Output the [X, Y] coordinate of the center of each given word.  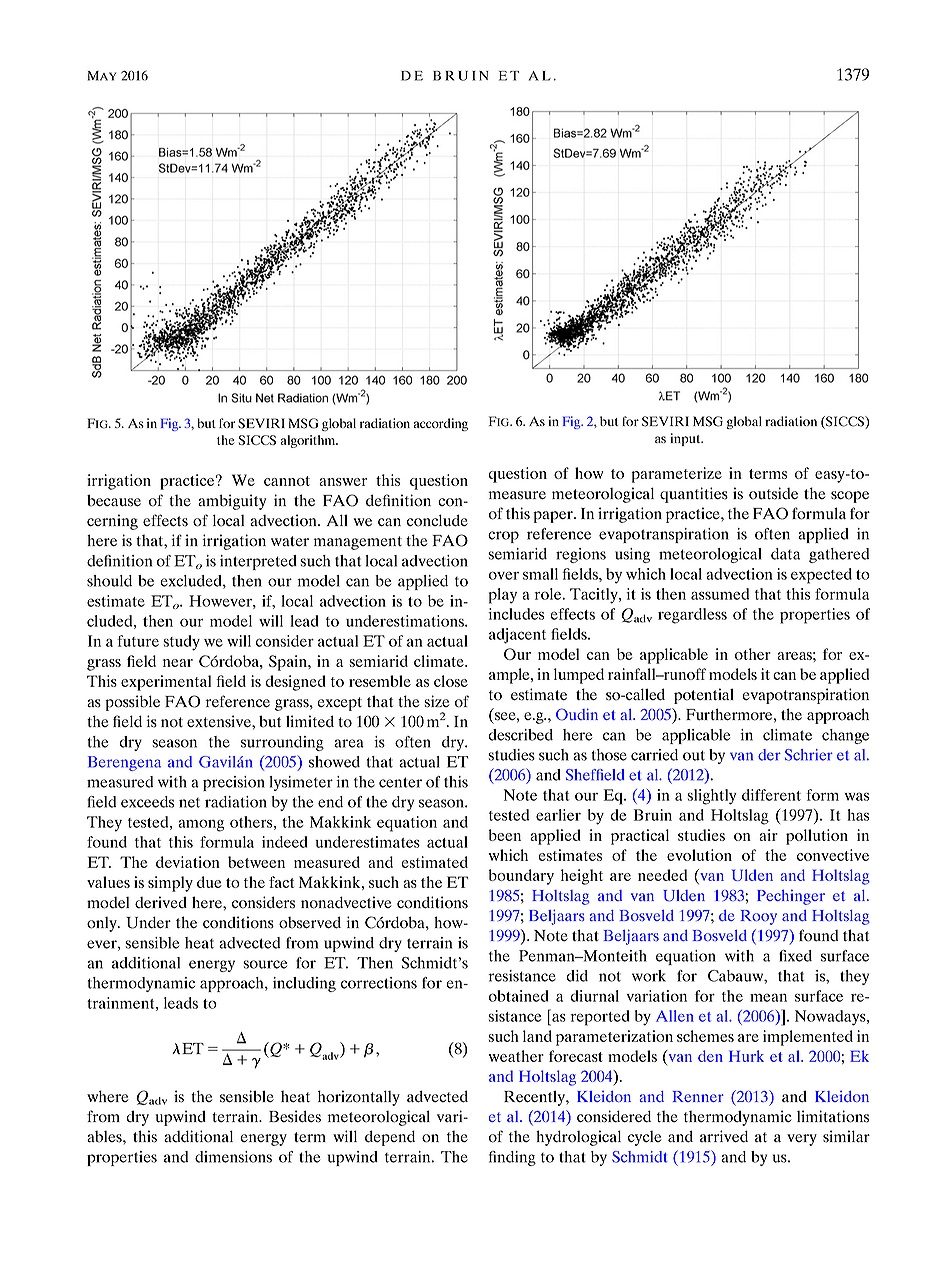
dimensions [233, 1157]
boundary [521, 877]
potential [704, 696]
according [441, 424]
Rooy [759, 917]
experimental [166, 683]
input [686, 439]
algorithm [309, 441]
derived [161, 902]
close [451, 681]
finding [512, 1158]
